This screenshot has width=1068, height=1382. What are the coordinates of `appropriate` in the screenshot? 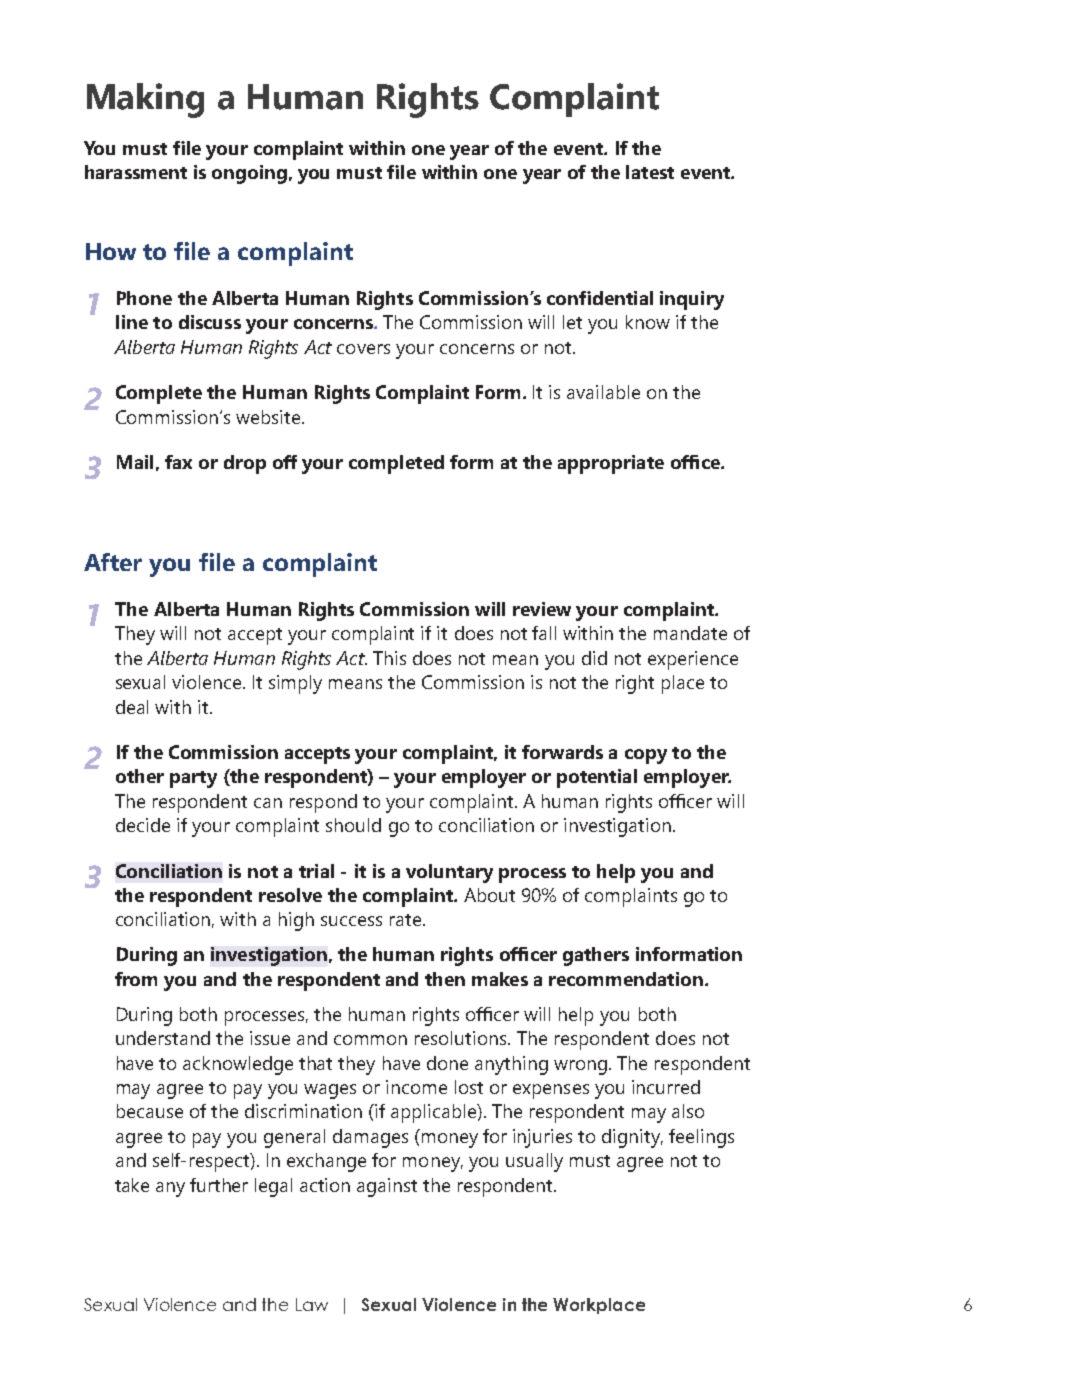 It's located at (611, 464).
